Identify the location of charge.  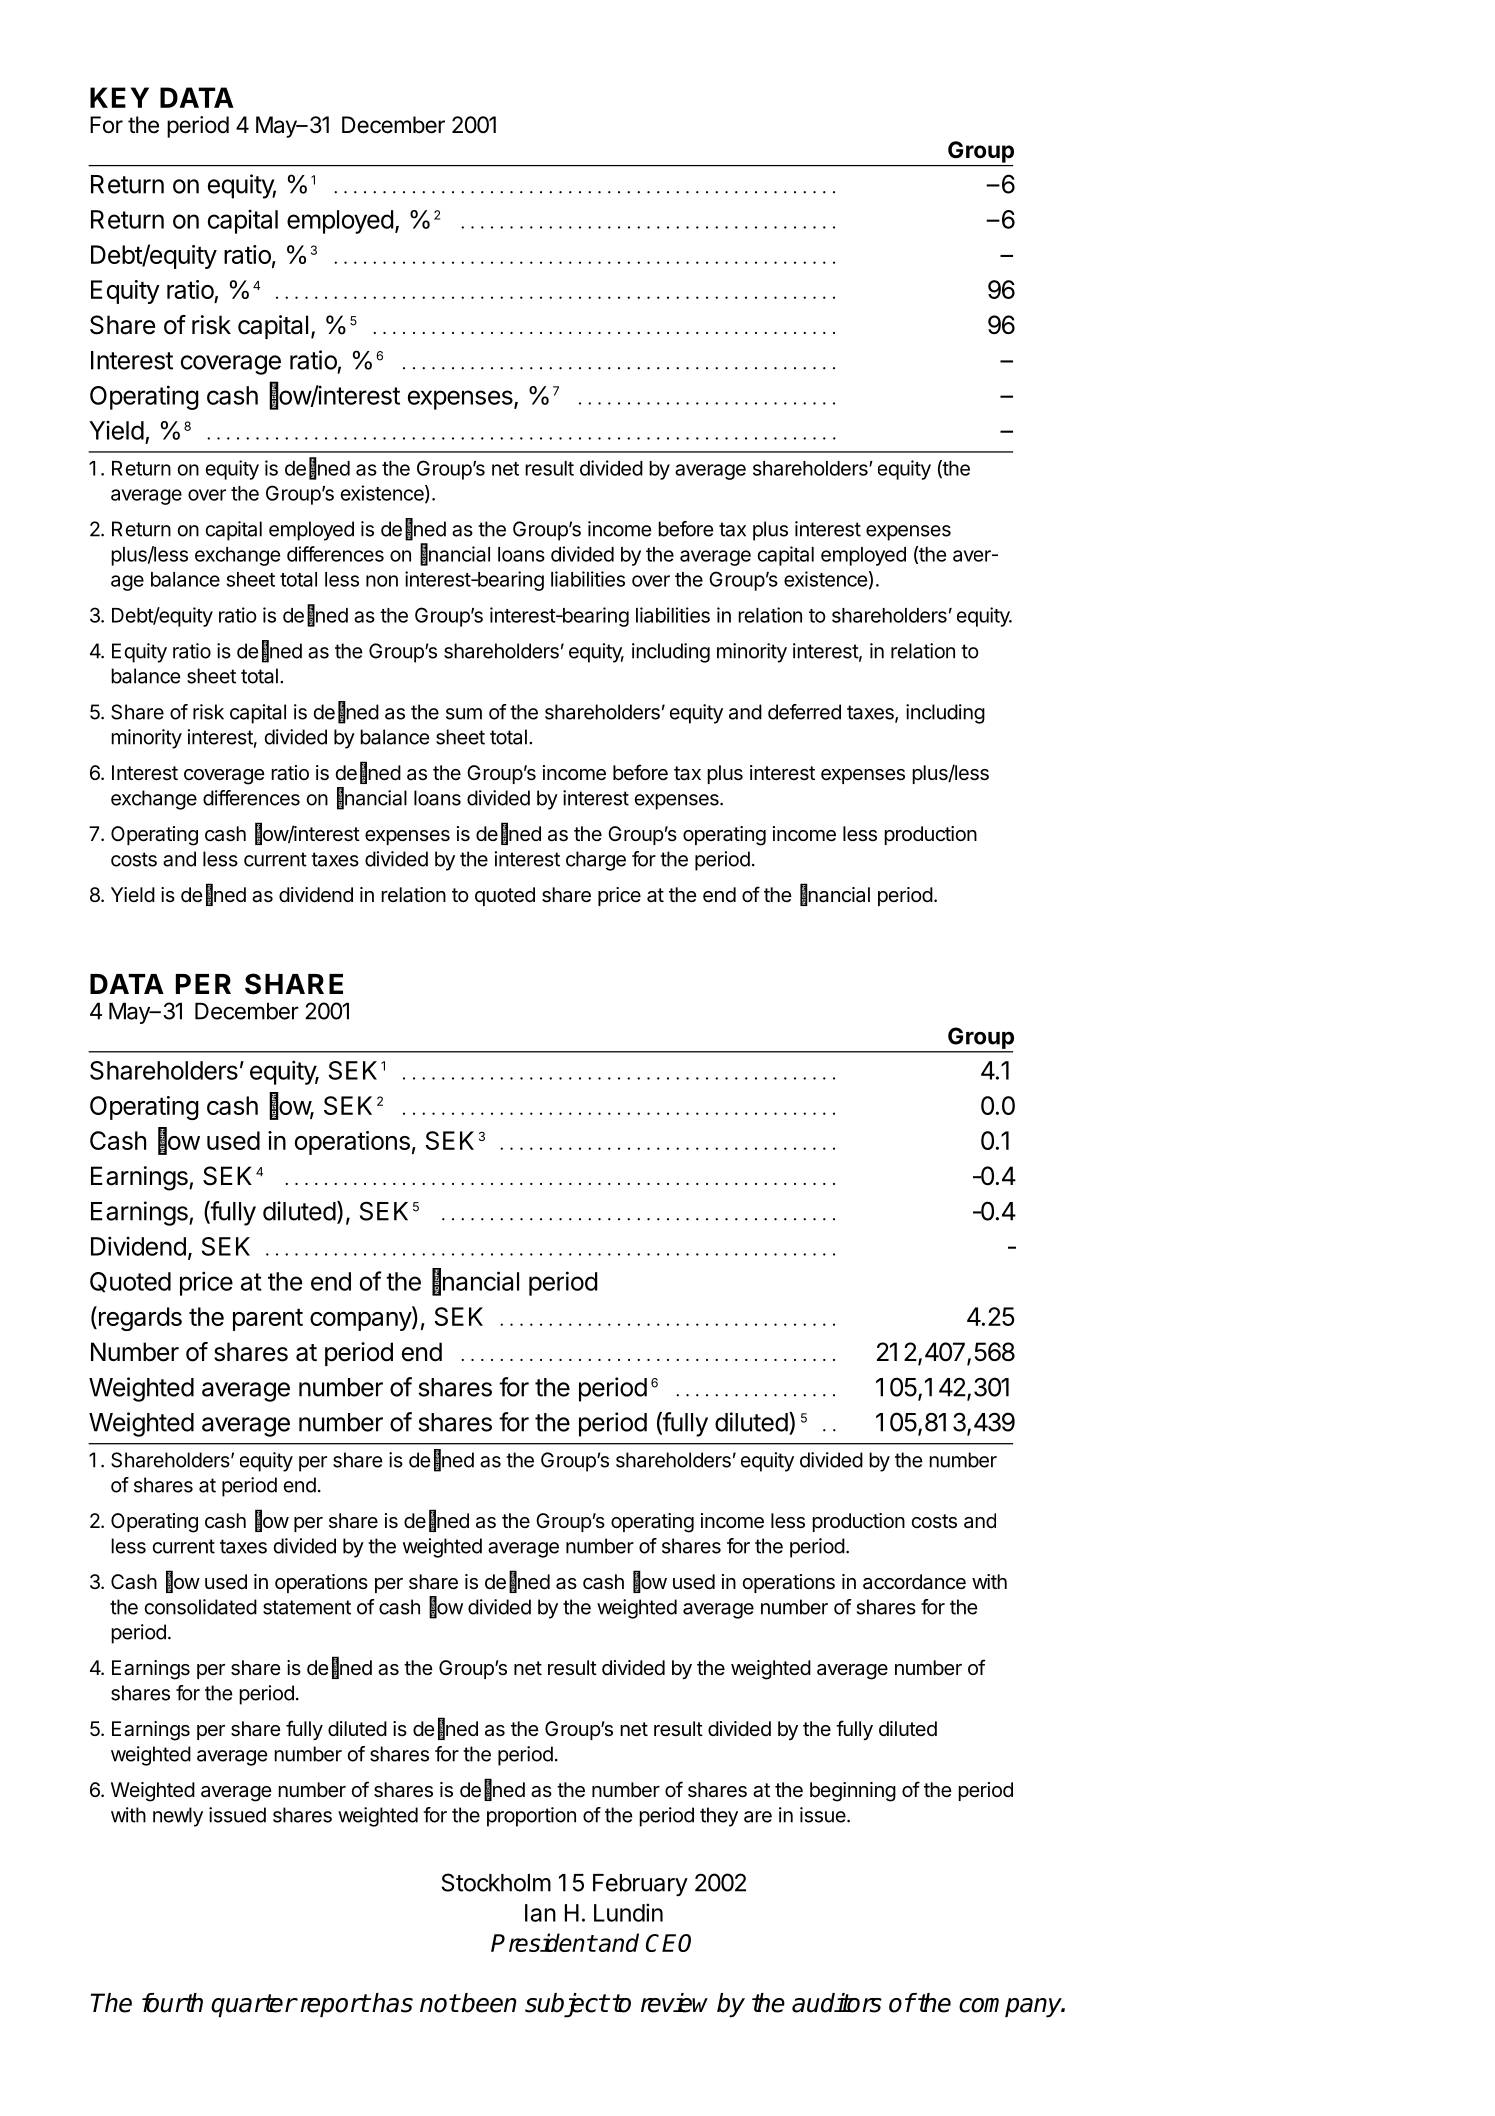
(596, 861).
